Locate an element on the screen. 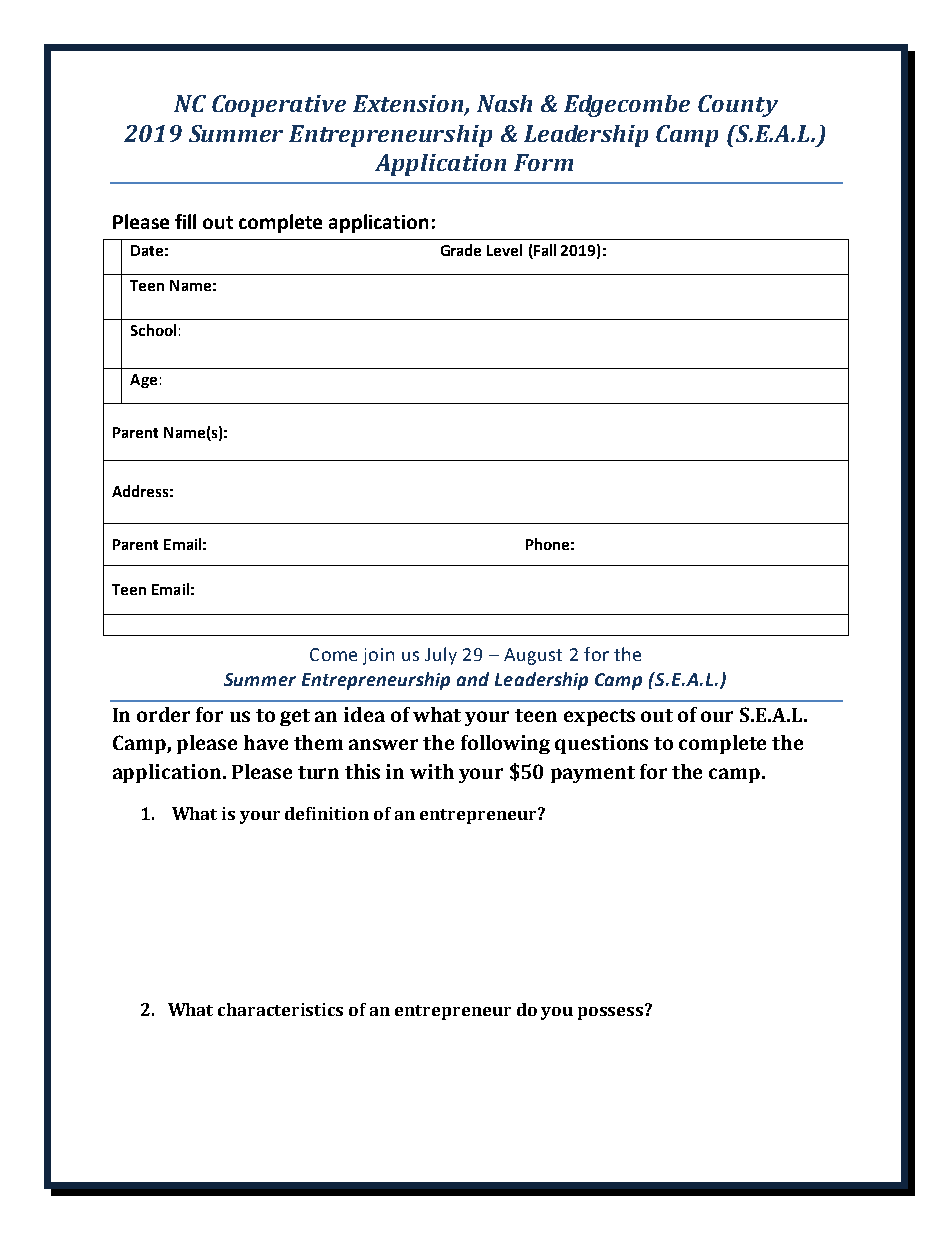  Extension is located at coordinates (409, 105).
